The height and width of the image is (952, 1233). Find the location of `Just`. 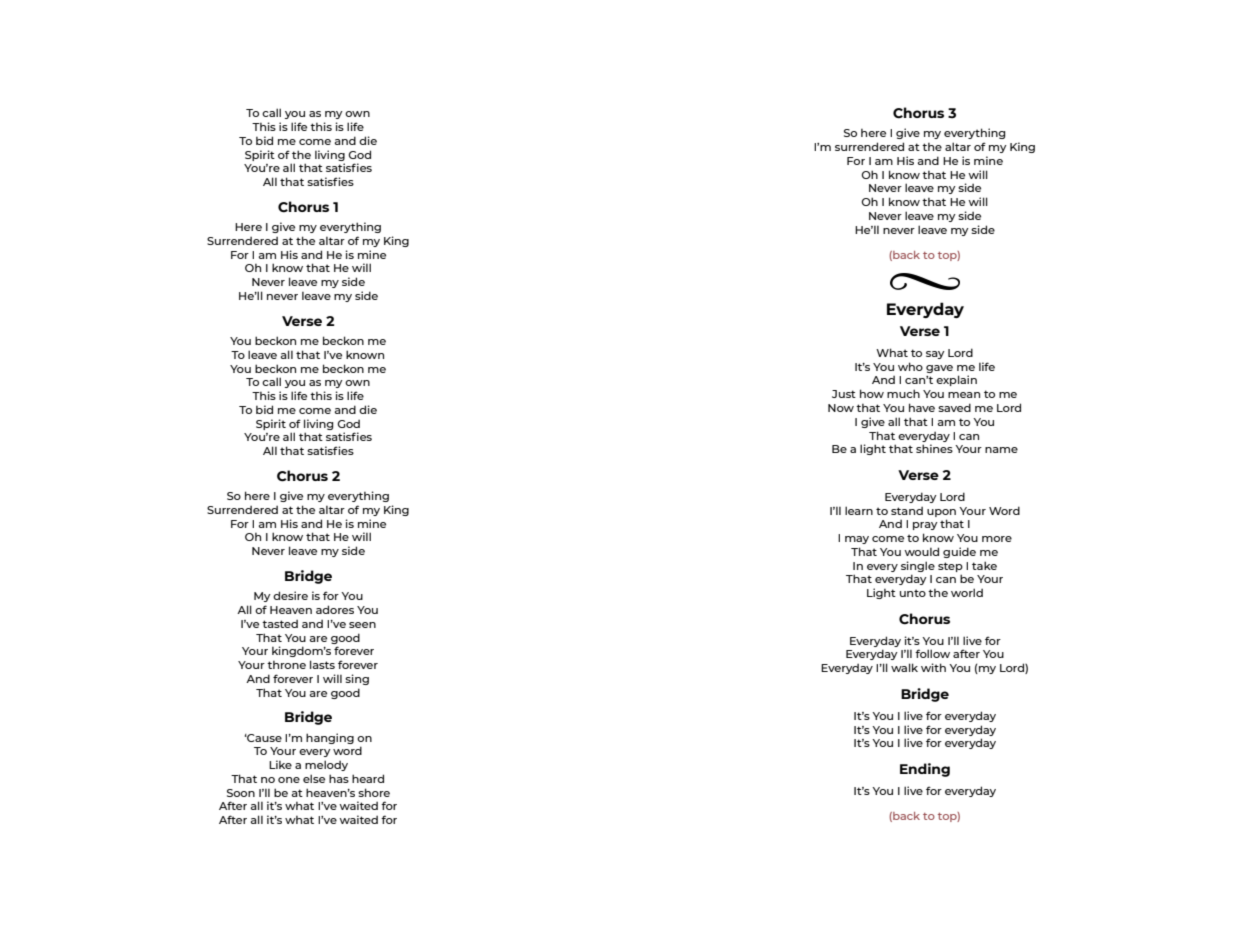

Just is located at coordinates (844, 394).
